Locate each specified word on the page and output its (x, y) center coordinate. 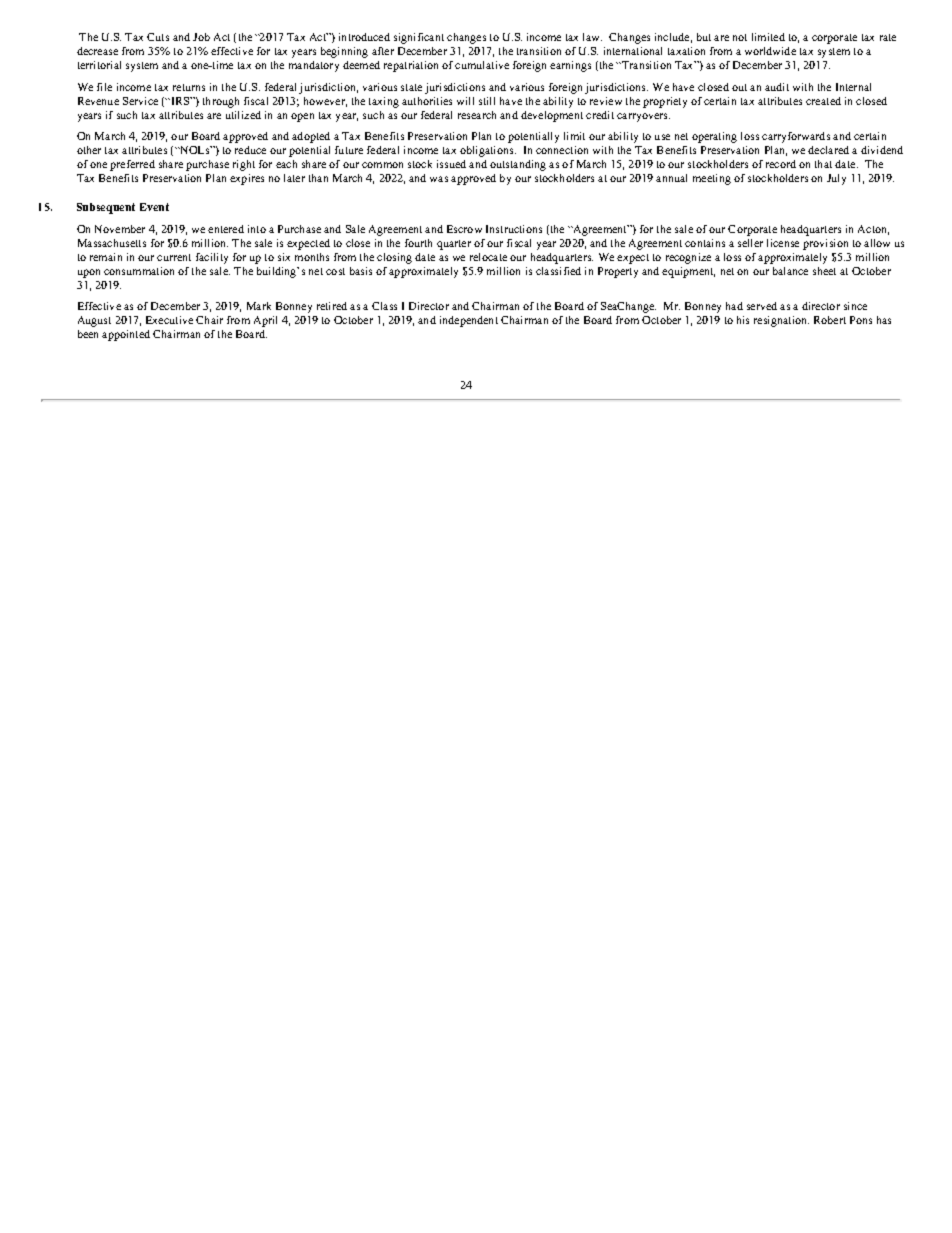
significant (419, 38)
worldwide (770, 51)
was (439, 179)
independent (469, 321)
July (836, 179)
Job (201, 37)
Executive (169, 320)
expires (247, 179)
